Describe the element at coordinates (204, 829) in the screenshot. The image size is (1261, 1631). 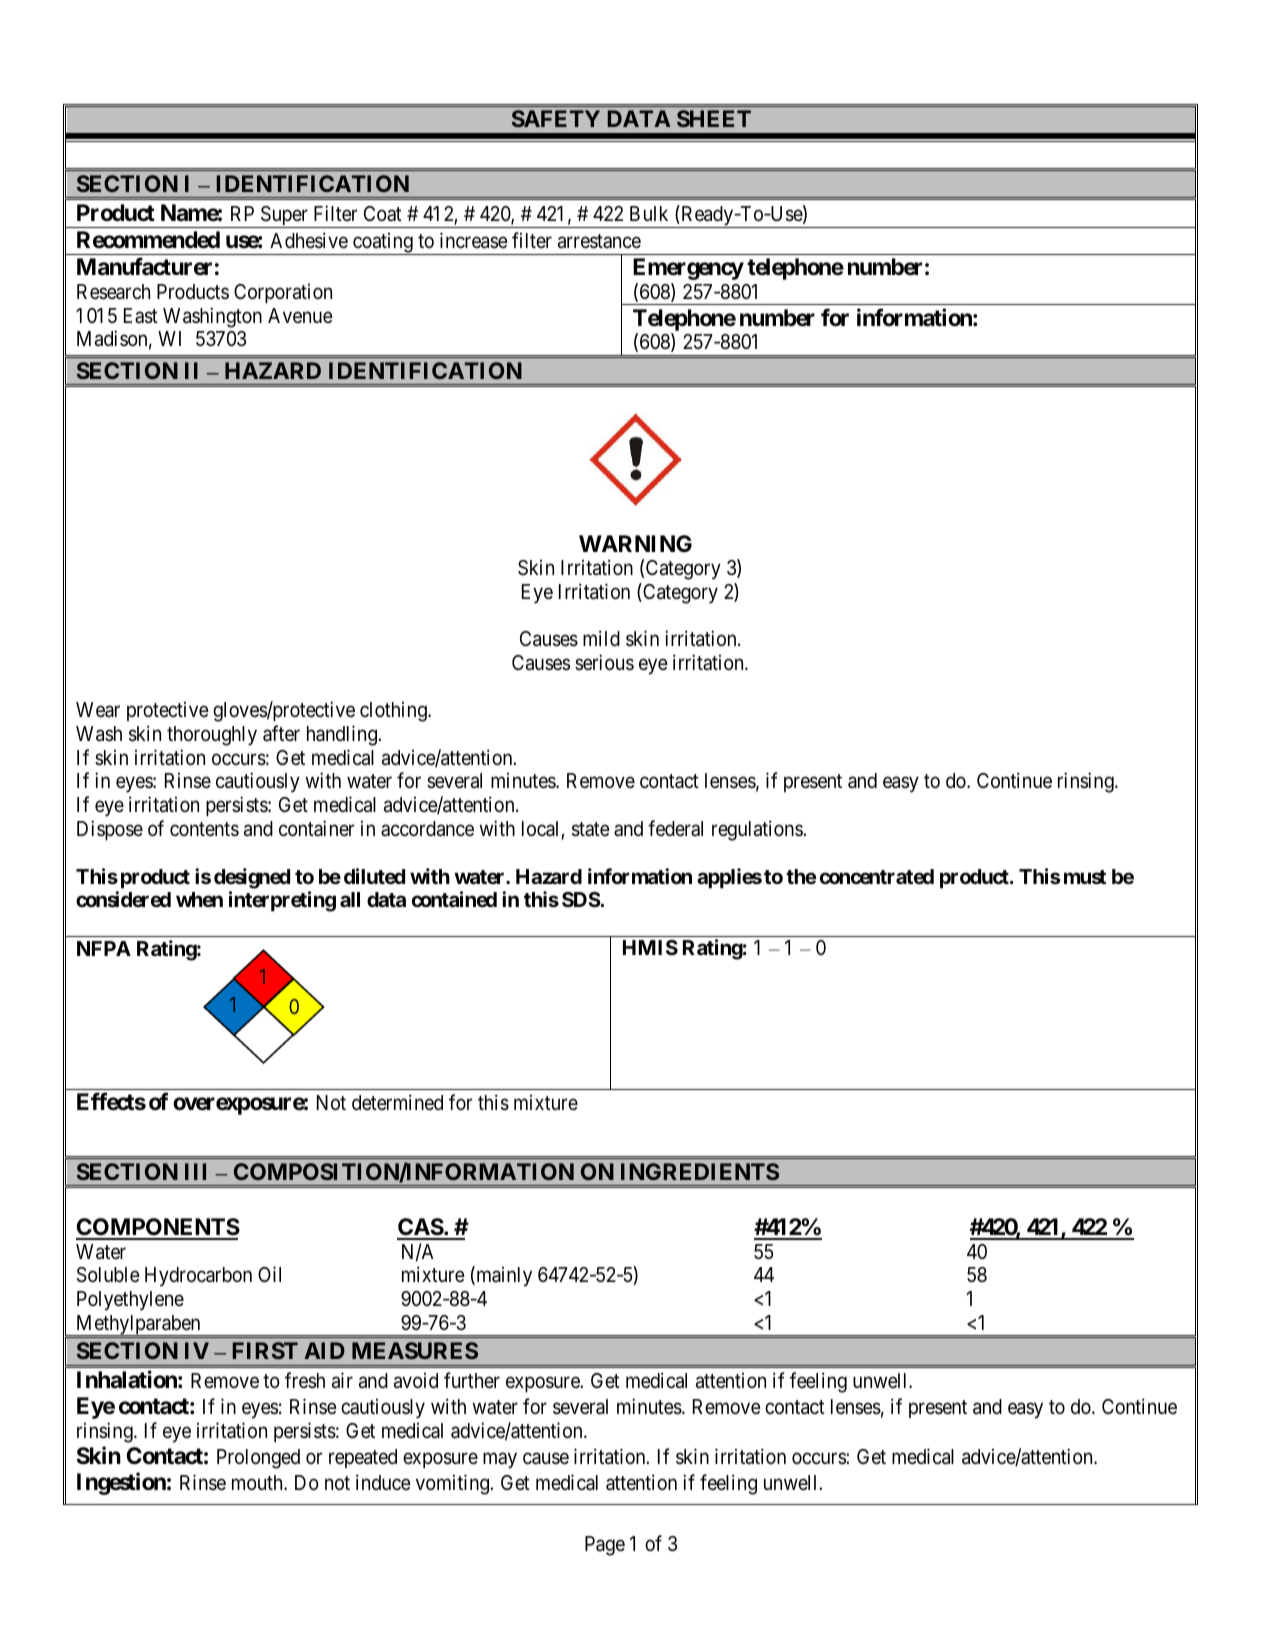
I see `contents` at that location.
